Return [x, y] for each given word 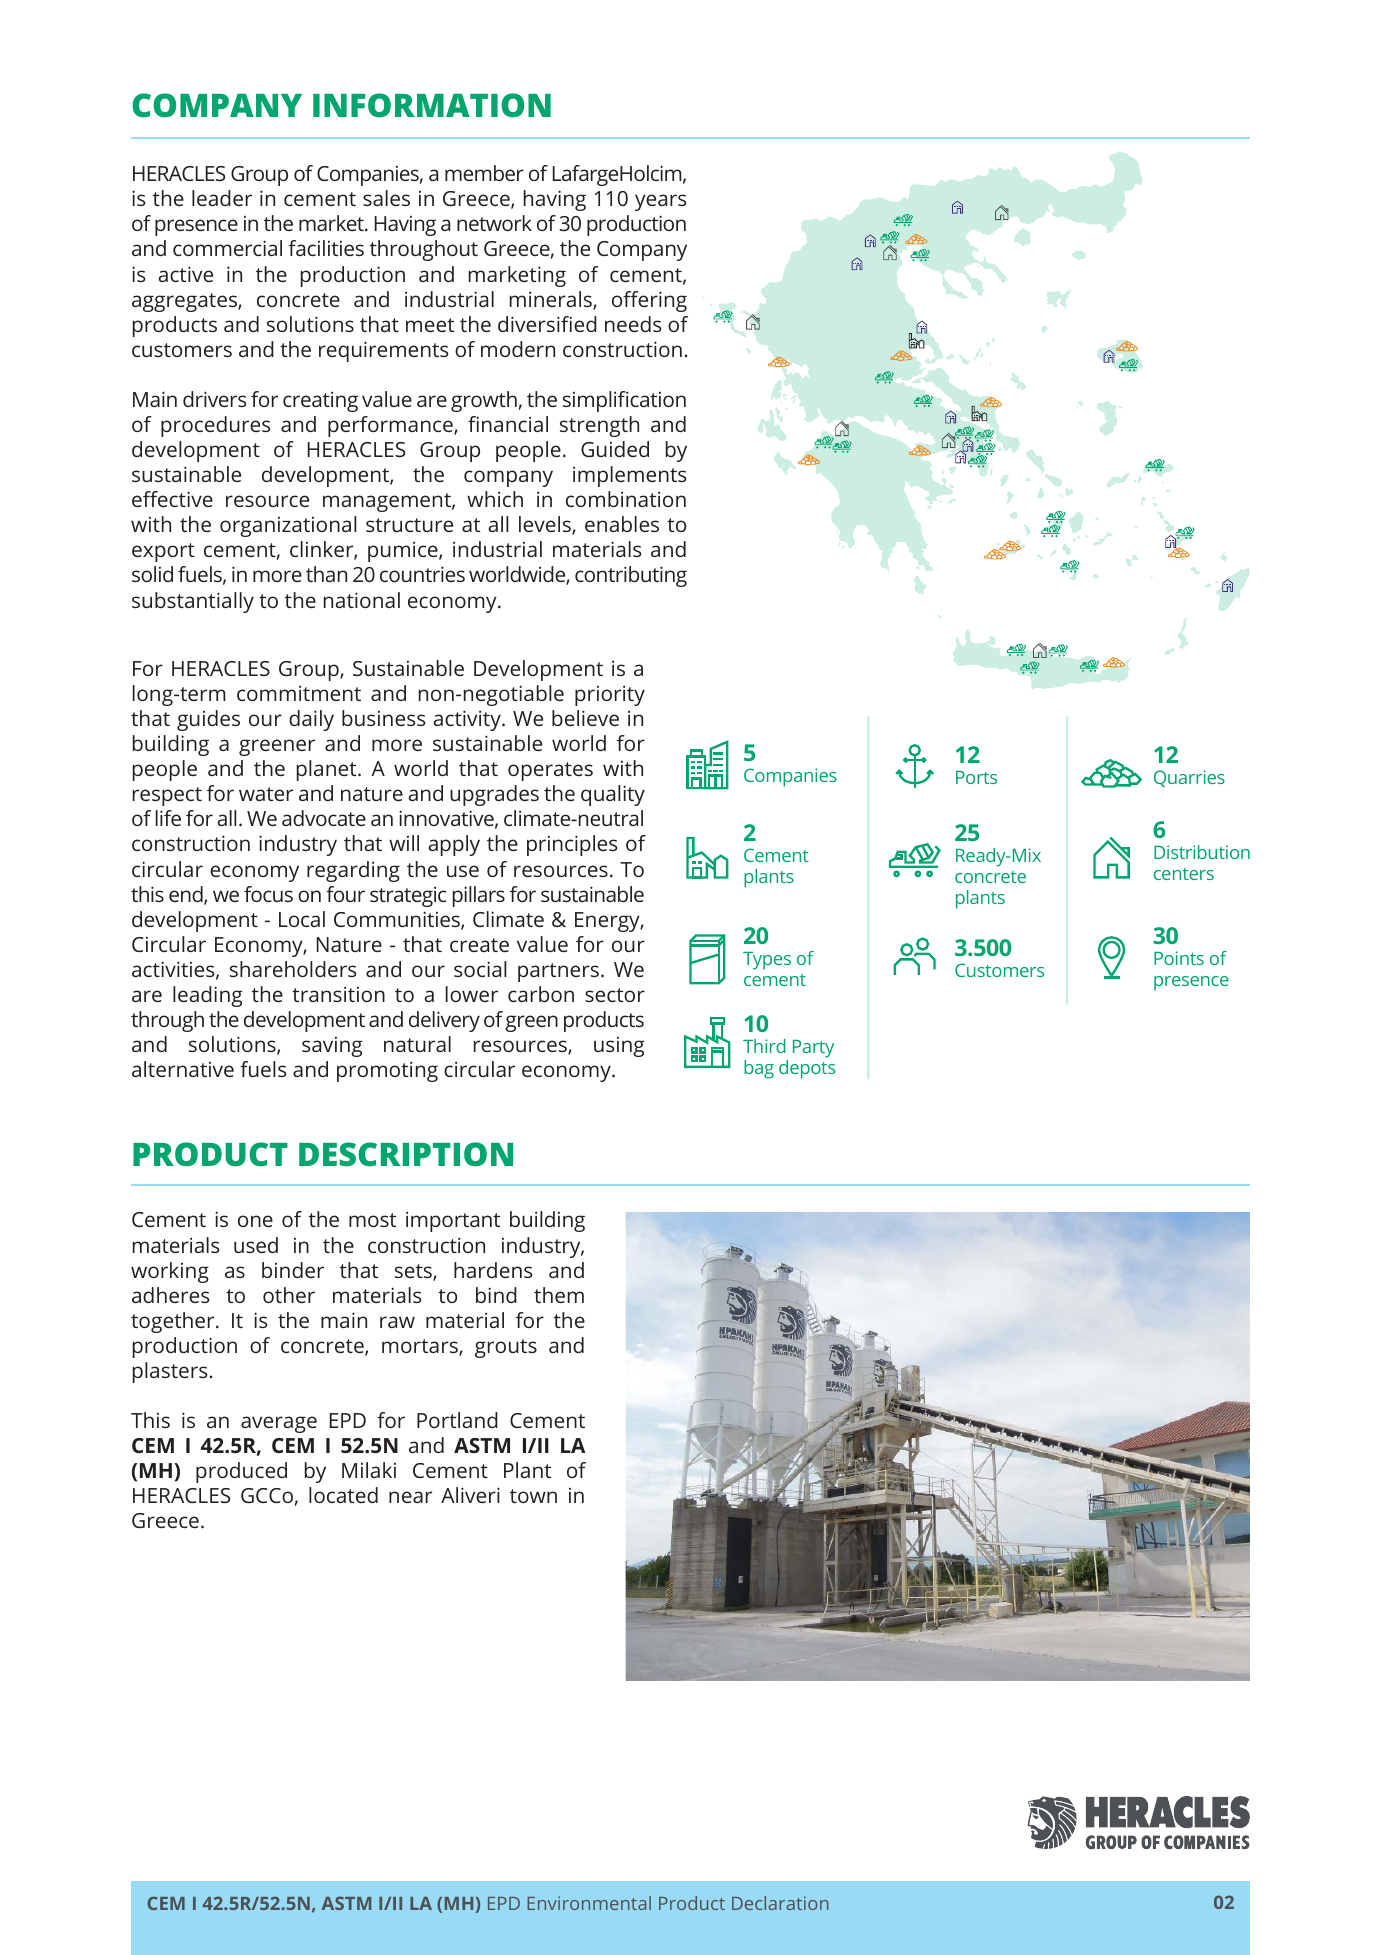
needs [633, 324]
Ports [976, 777]
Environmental [589, 1903]
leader [222, 198]
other [289, 1295]
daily [311, 720]
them [559, 1295]
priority [610, 696]
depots [807, 1069]
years [660, 202]
